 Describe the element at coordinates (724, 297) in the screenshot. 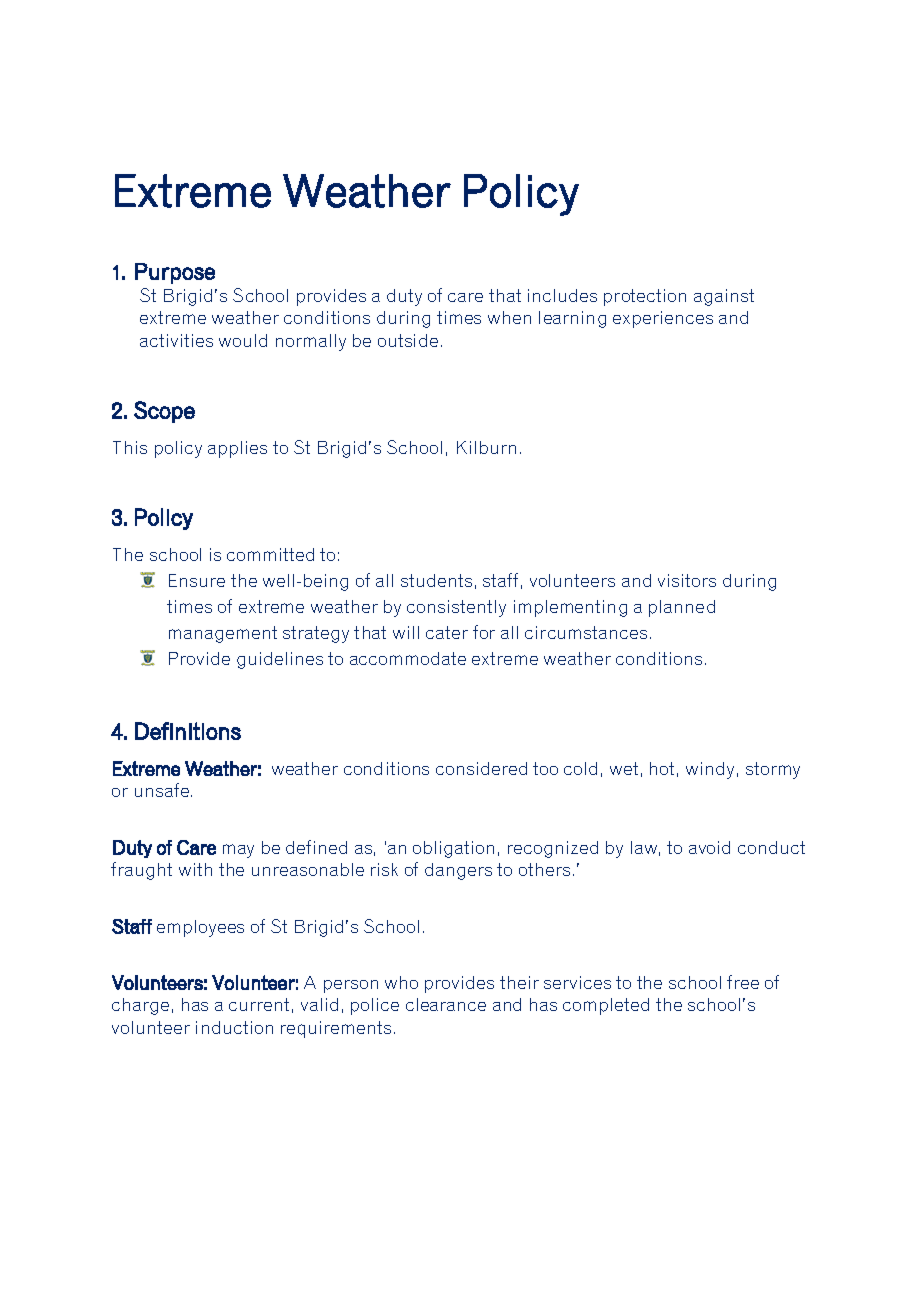

I see `against` at that location.
